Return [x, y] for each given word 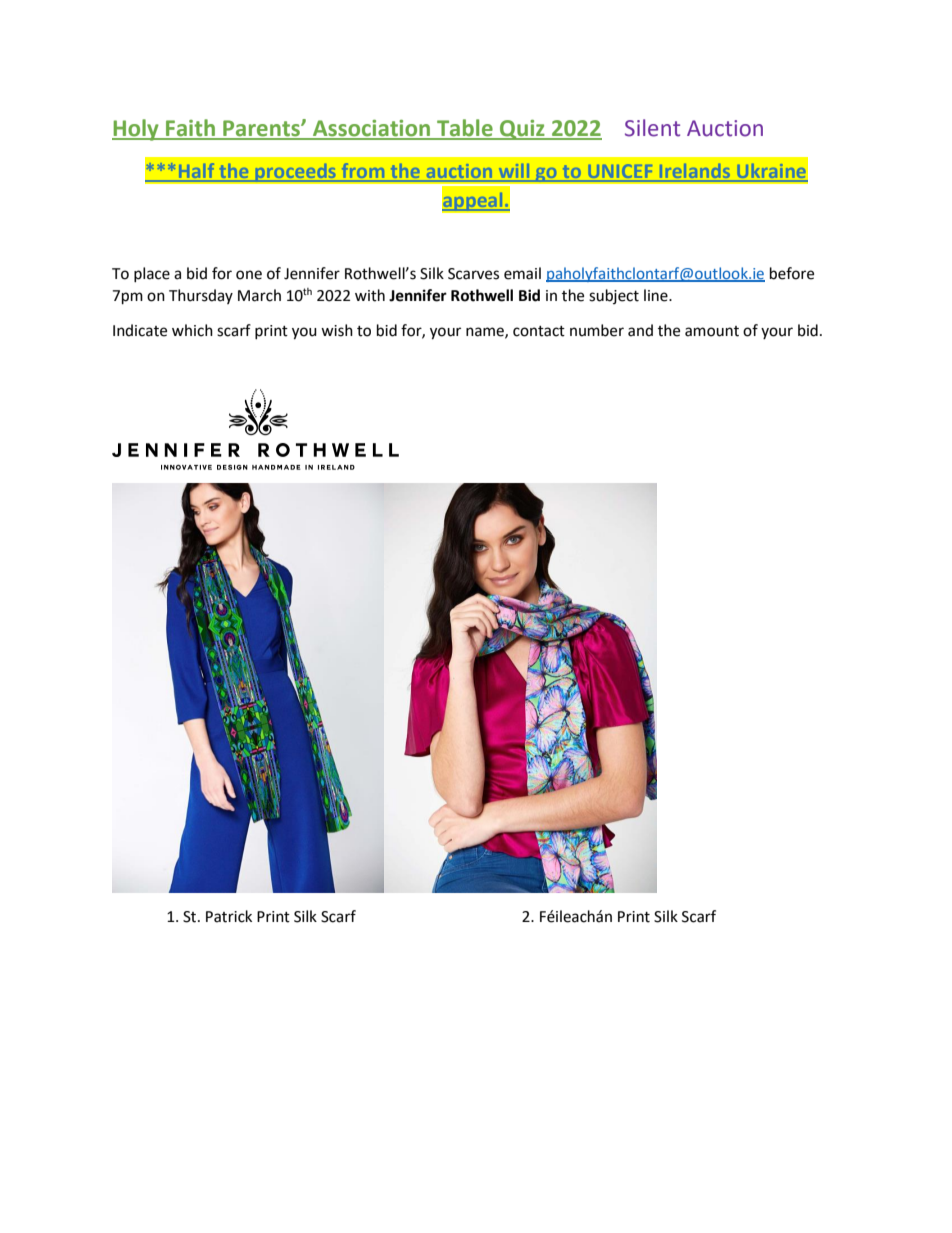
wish [337, 330]
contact [539, 331]
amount [712, 331]
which [192, 330]
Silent [652, 128]
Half [196, 172]
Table [465, 129]
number [597, 330]
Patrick [229, 916]
